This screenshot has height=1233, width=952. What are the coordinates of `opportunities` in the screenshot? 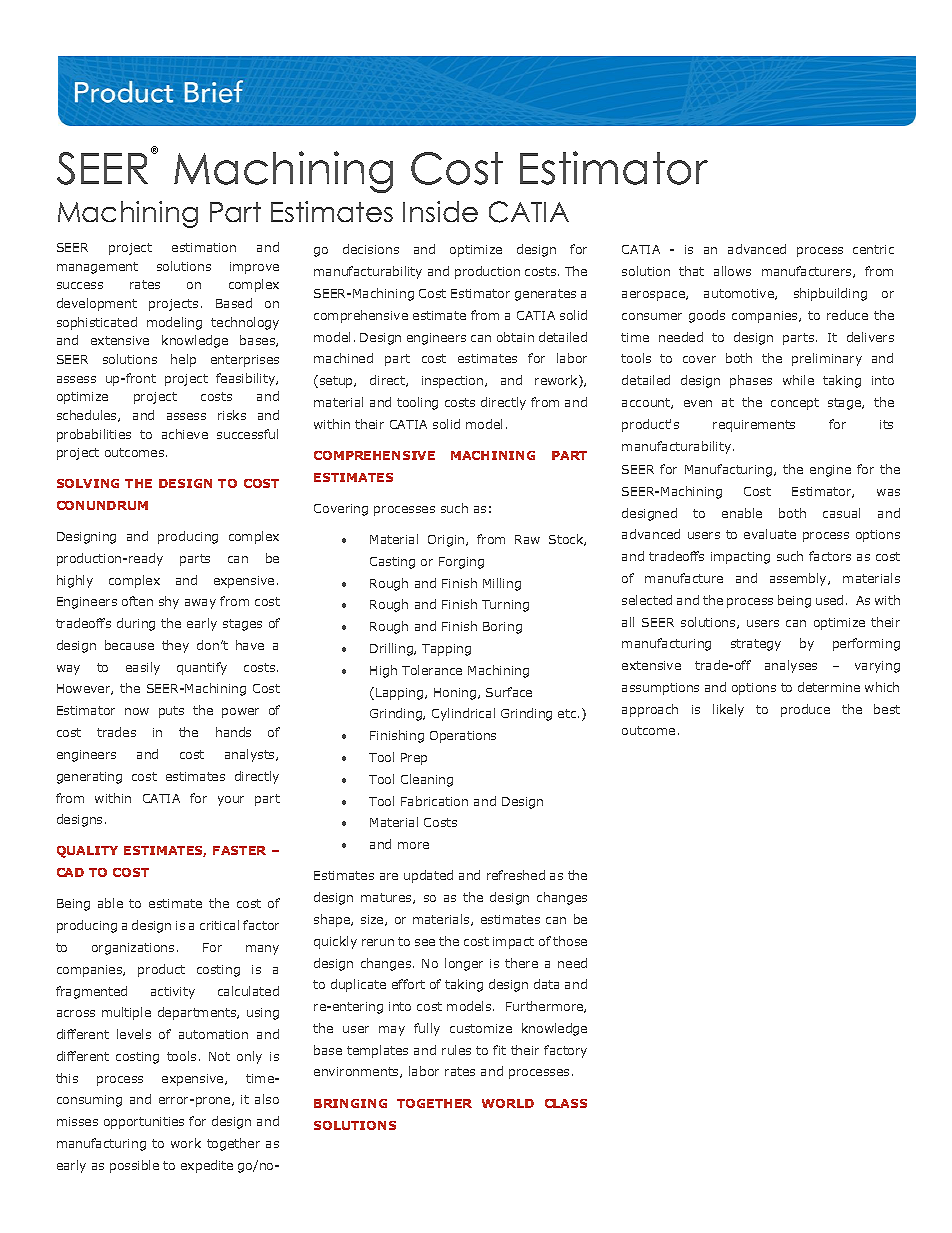 It's located at (144, 1123).
